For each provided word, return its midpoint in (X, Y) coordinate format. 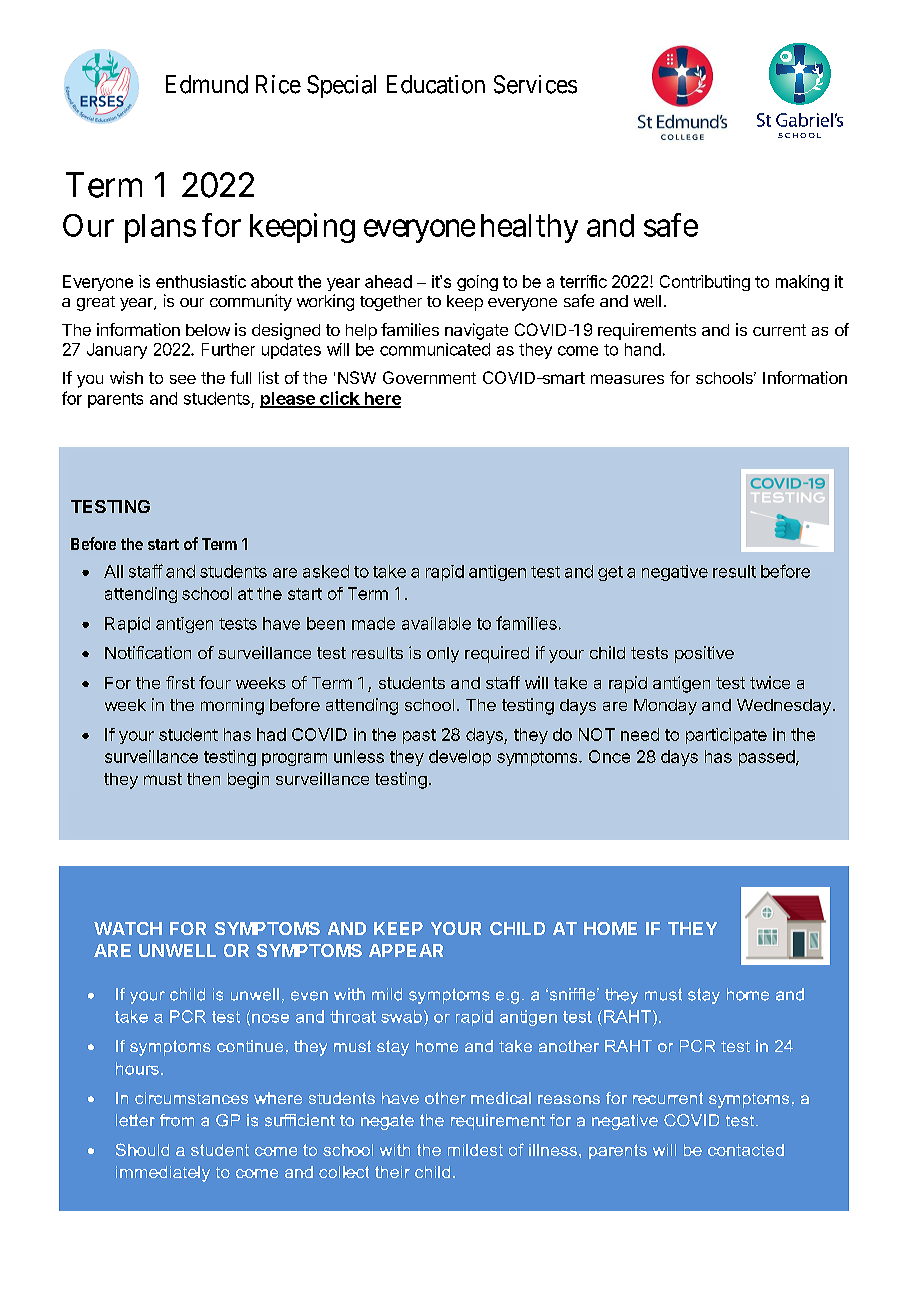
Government (429, 377)
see (183, 379)
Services (535, 84)
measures (627, 379)
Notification (148, 652)
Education (436, 84)
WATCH (128, 928)
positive (704, 654)
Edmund (207, 84)
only (443, 655)
